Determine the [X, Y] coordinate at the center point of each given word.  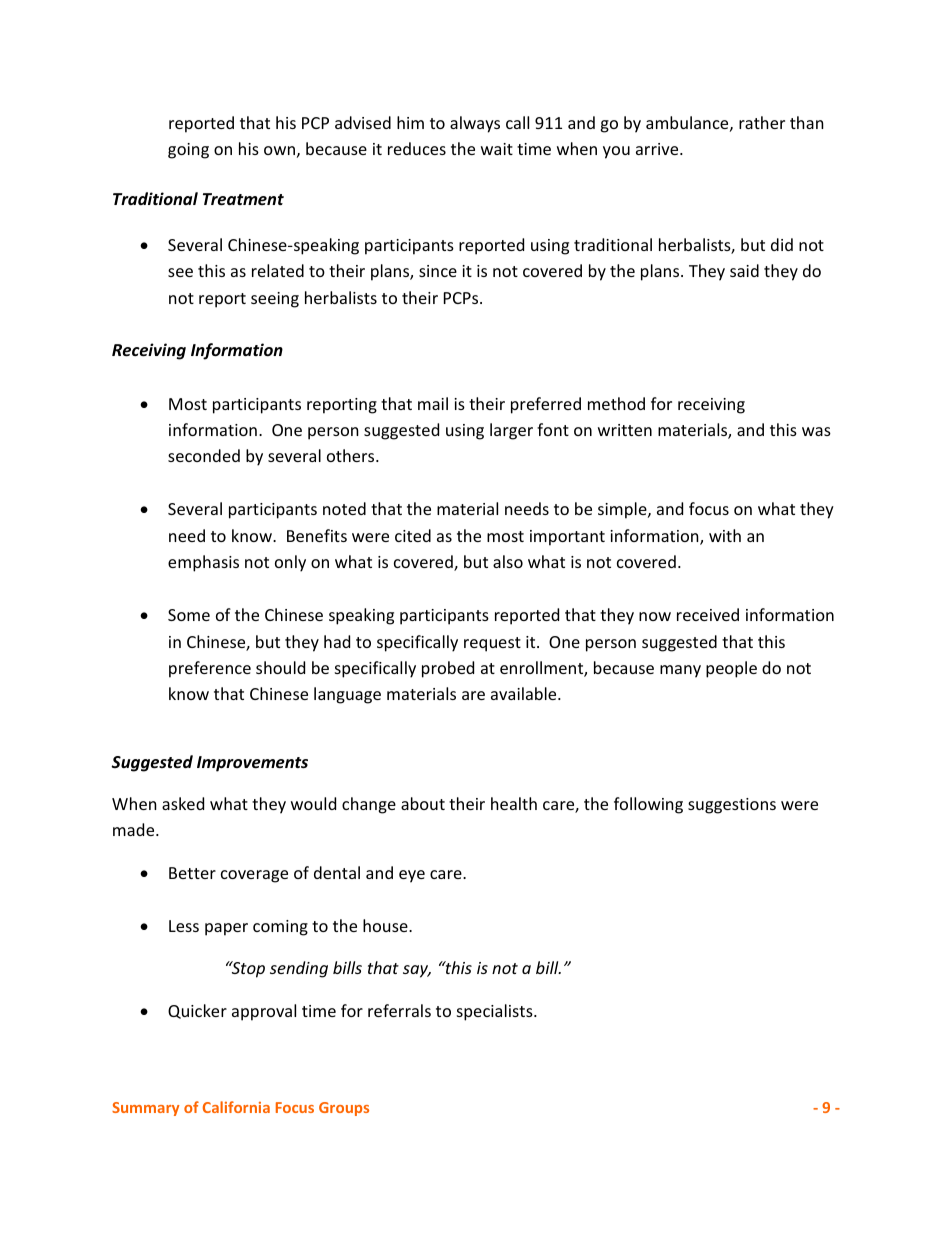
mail [433, 403]
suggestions [732, 806]
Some [189, 615]
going [188, 151]
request [492, 644]
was [816, 431]
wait [497, 149]
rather [762, 122]
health [514, 803]
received [708, 614]
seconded [204, 455]
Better [192, 873]
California [236, 1107]
